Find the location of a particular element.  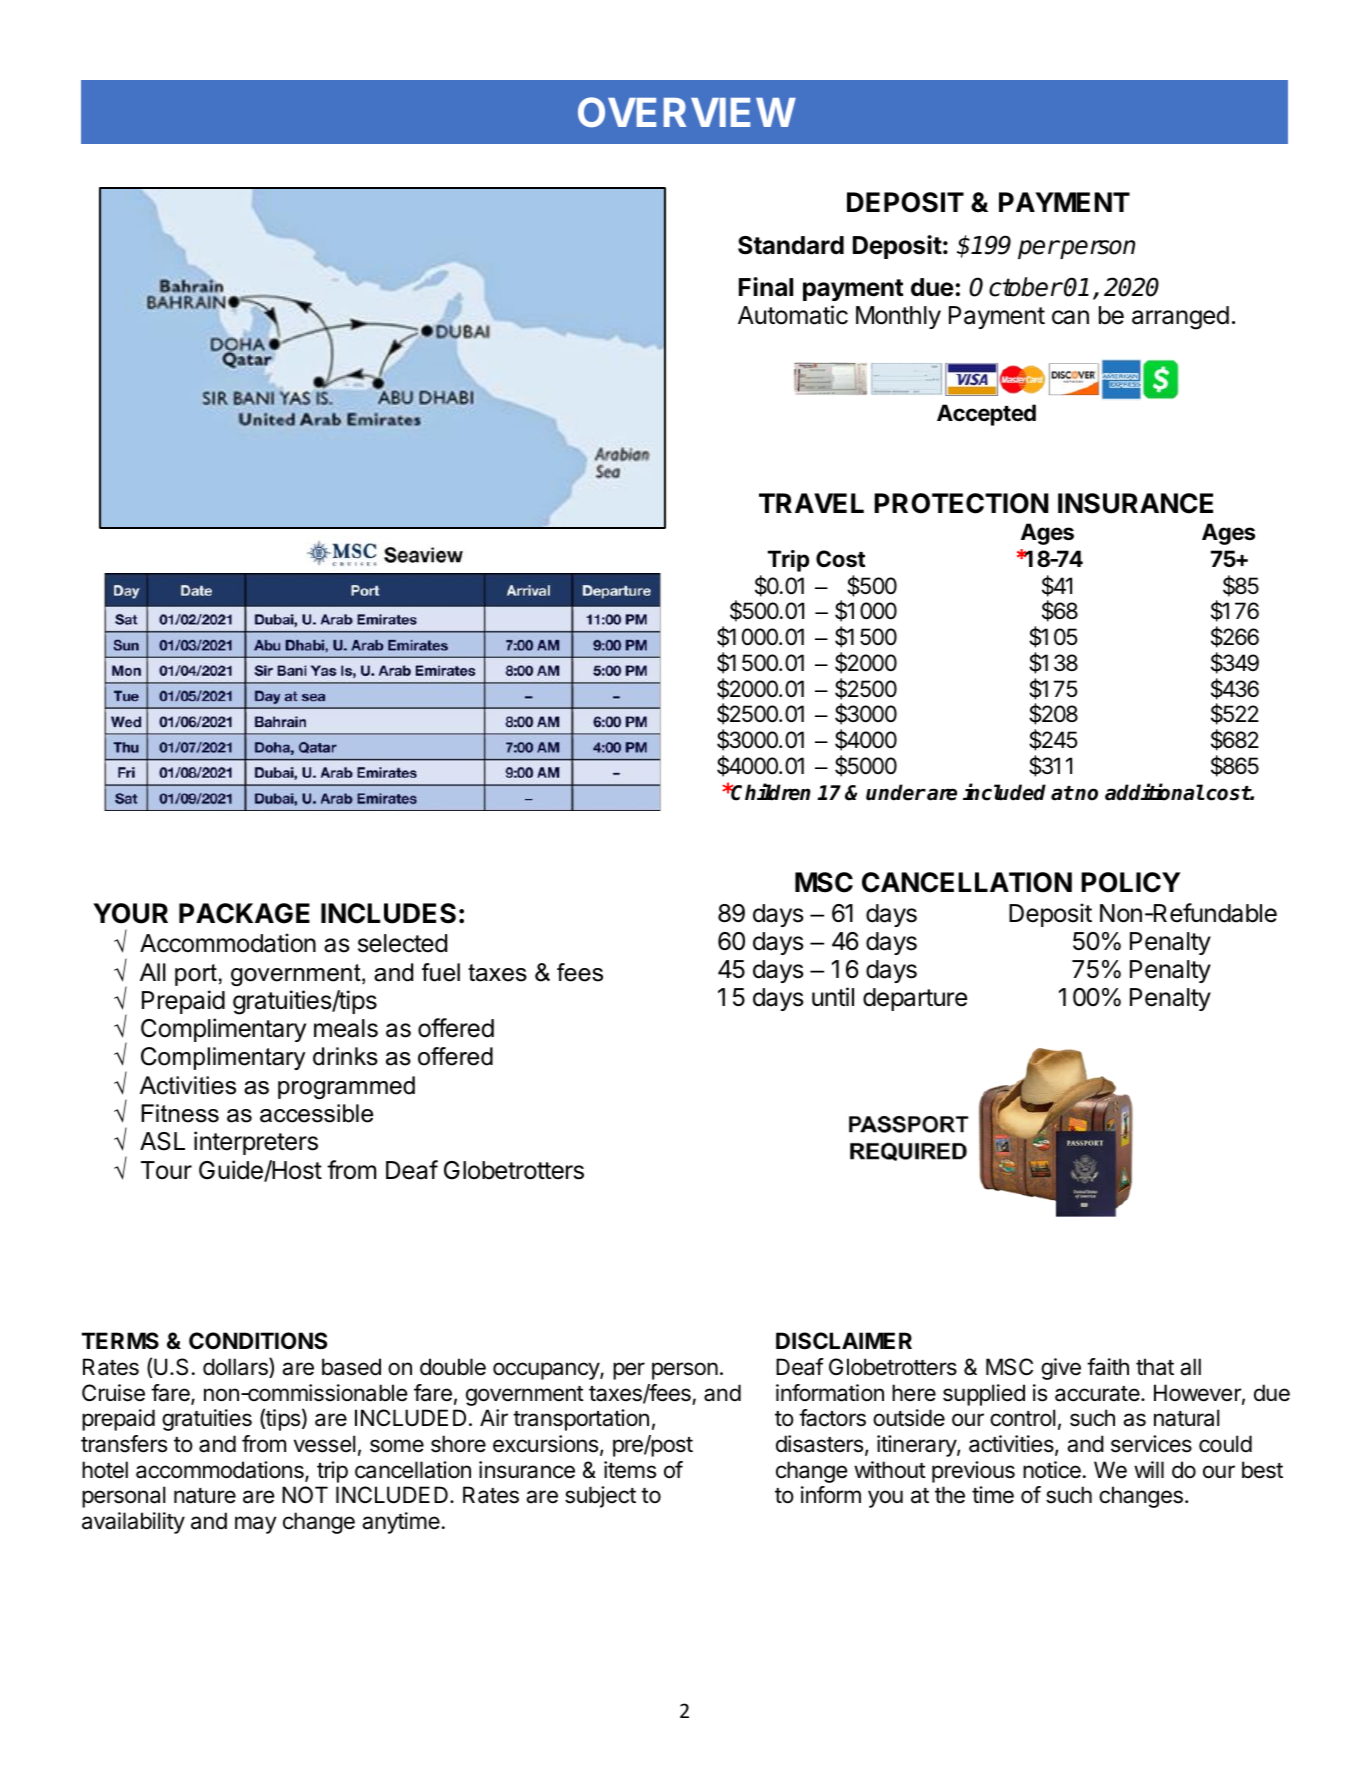

PACKAGE is located at coordinates (244, 913).
